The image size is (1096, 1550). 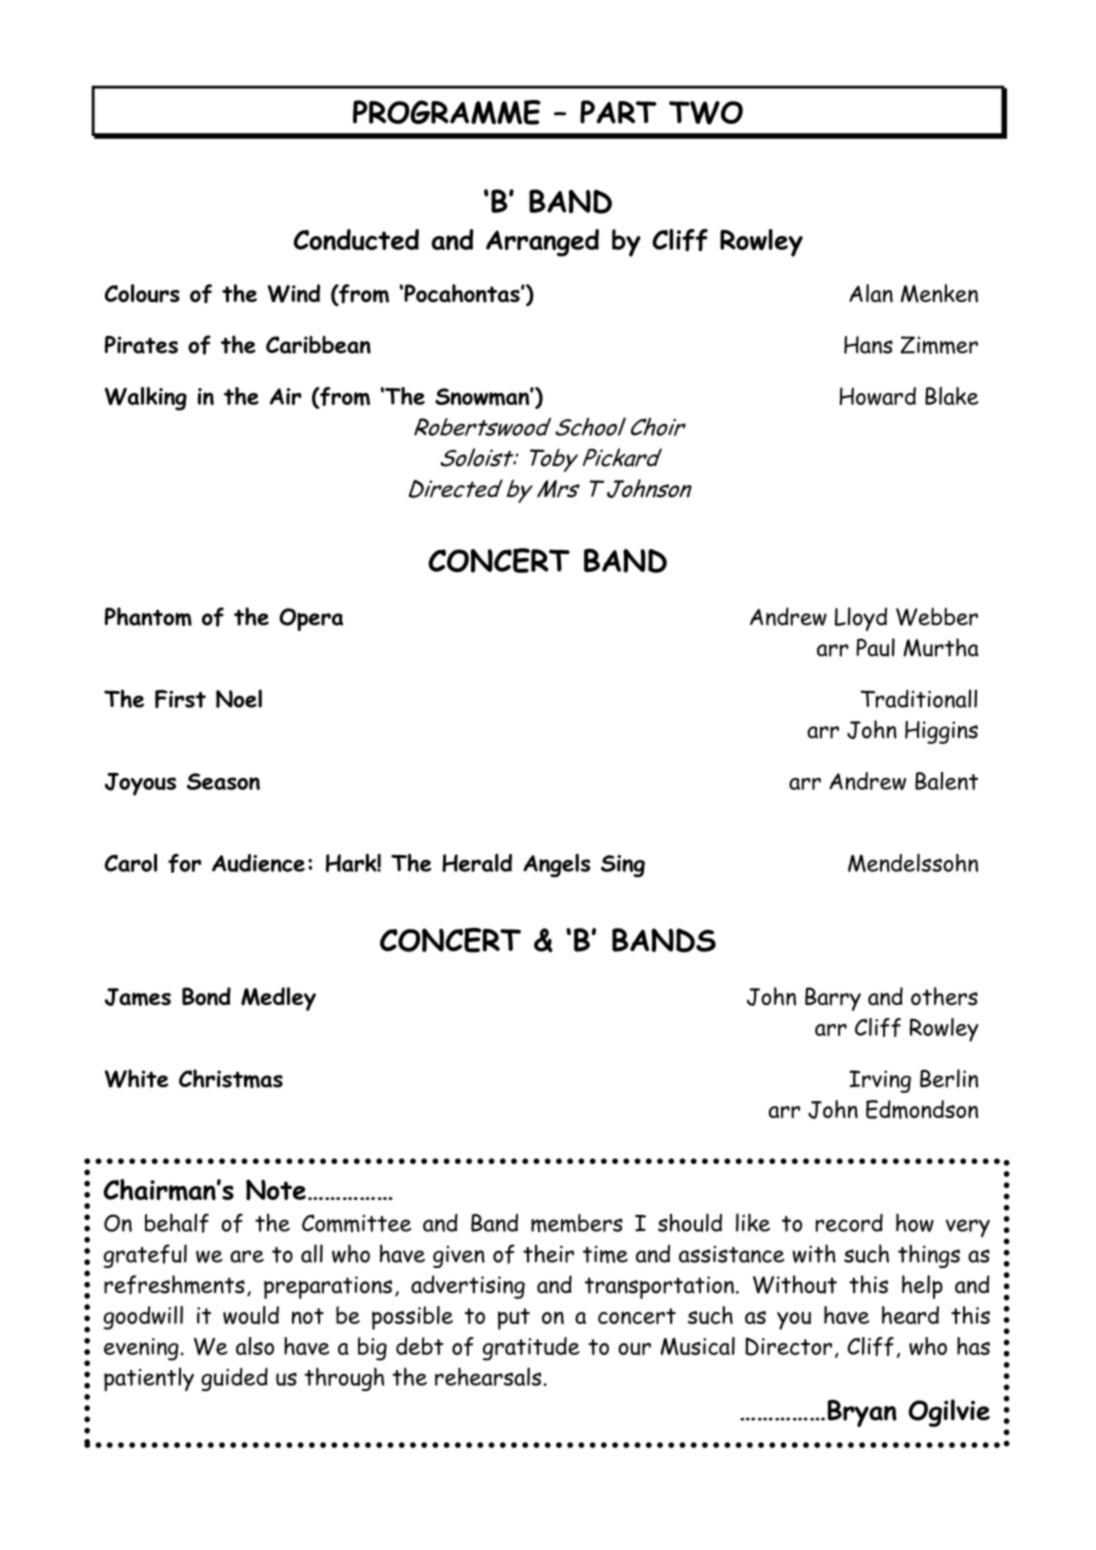 I want to click on Higgins, so click(x=941, y=732).
